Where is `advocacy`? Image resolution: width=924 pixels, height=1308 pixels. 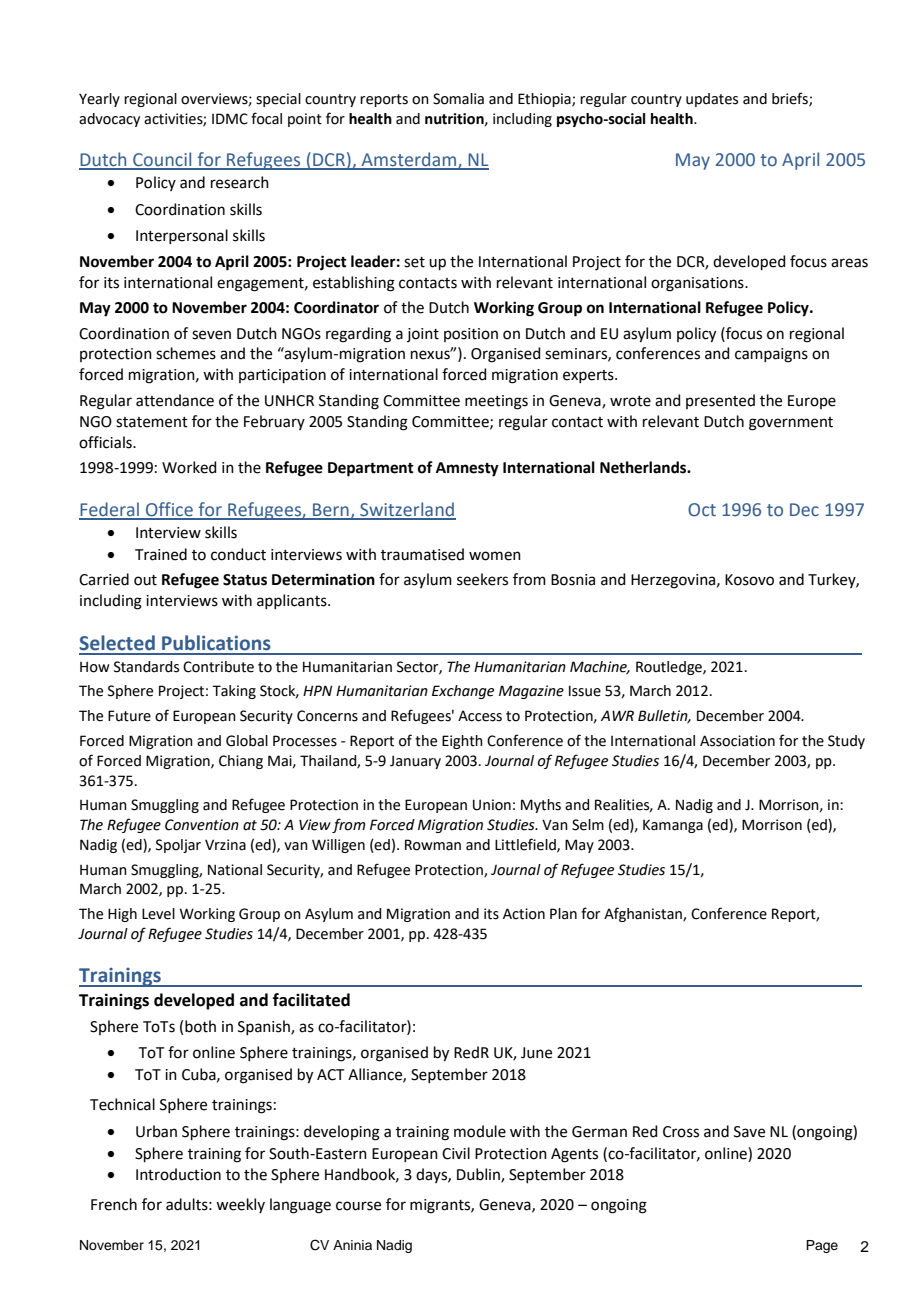 advocacy is located at coordinates (109, 120).
